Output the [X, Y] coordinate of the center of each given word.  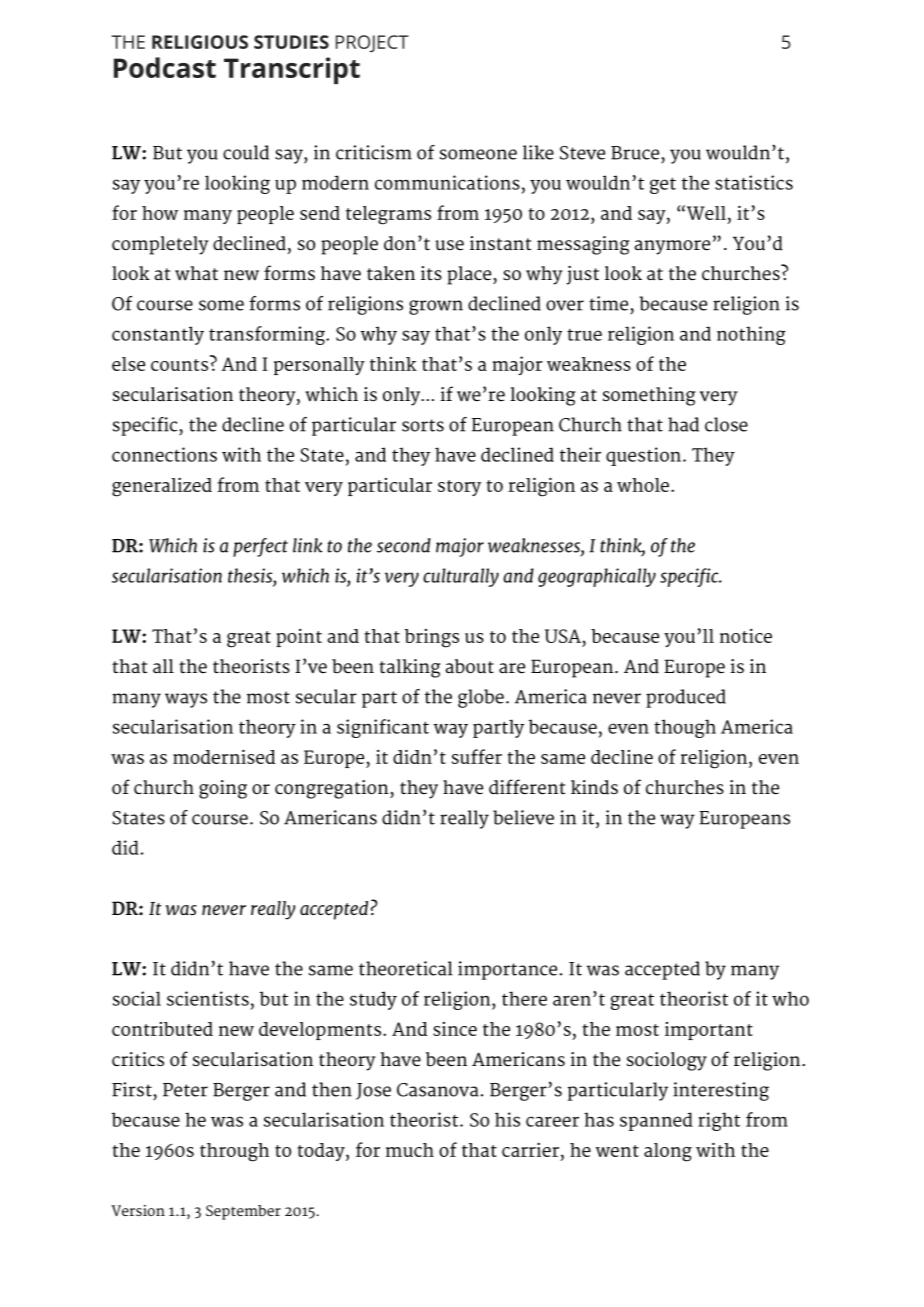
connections [164, 454]
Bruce [635, 153]
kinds [594, 787]
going [223, 789]
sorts [423, 425]
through [234, 1152]
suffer [477, 756]
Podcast [165, 67]
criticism [374, 152]
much [410, 1150]
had [683, 424]
